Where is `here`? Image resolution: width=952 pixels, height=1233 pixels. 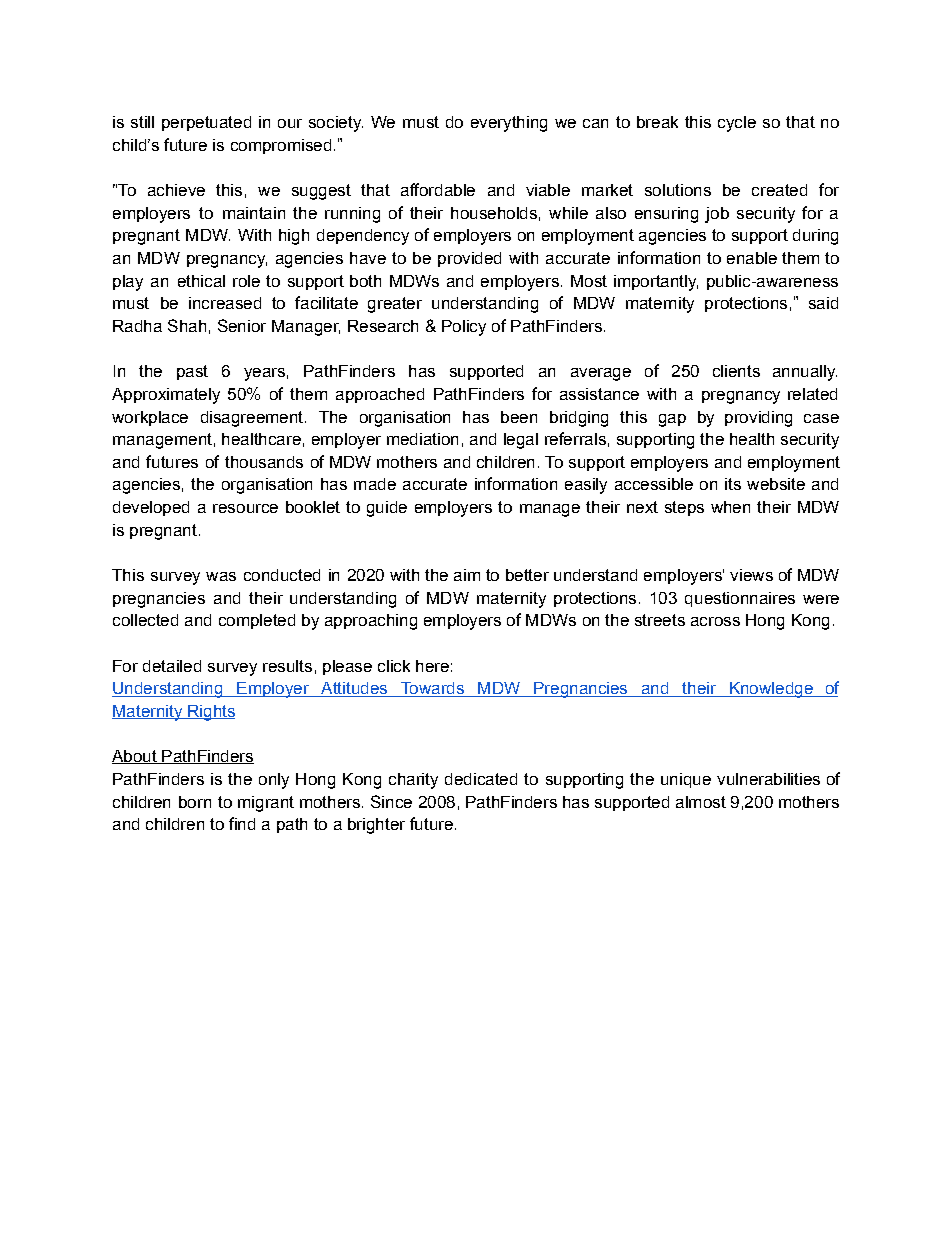 here is located at coordinates (432, 666).
